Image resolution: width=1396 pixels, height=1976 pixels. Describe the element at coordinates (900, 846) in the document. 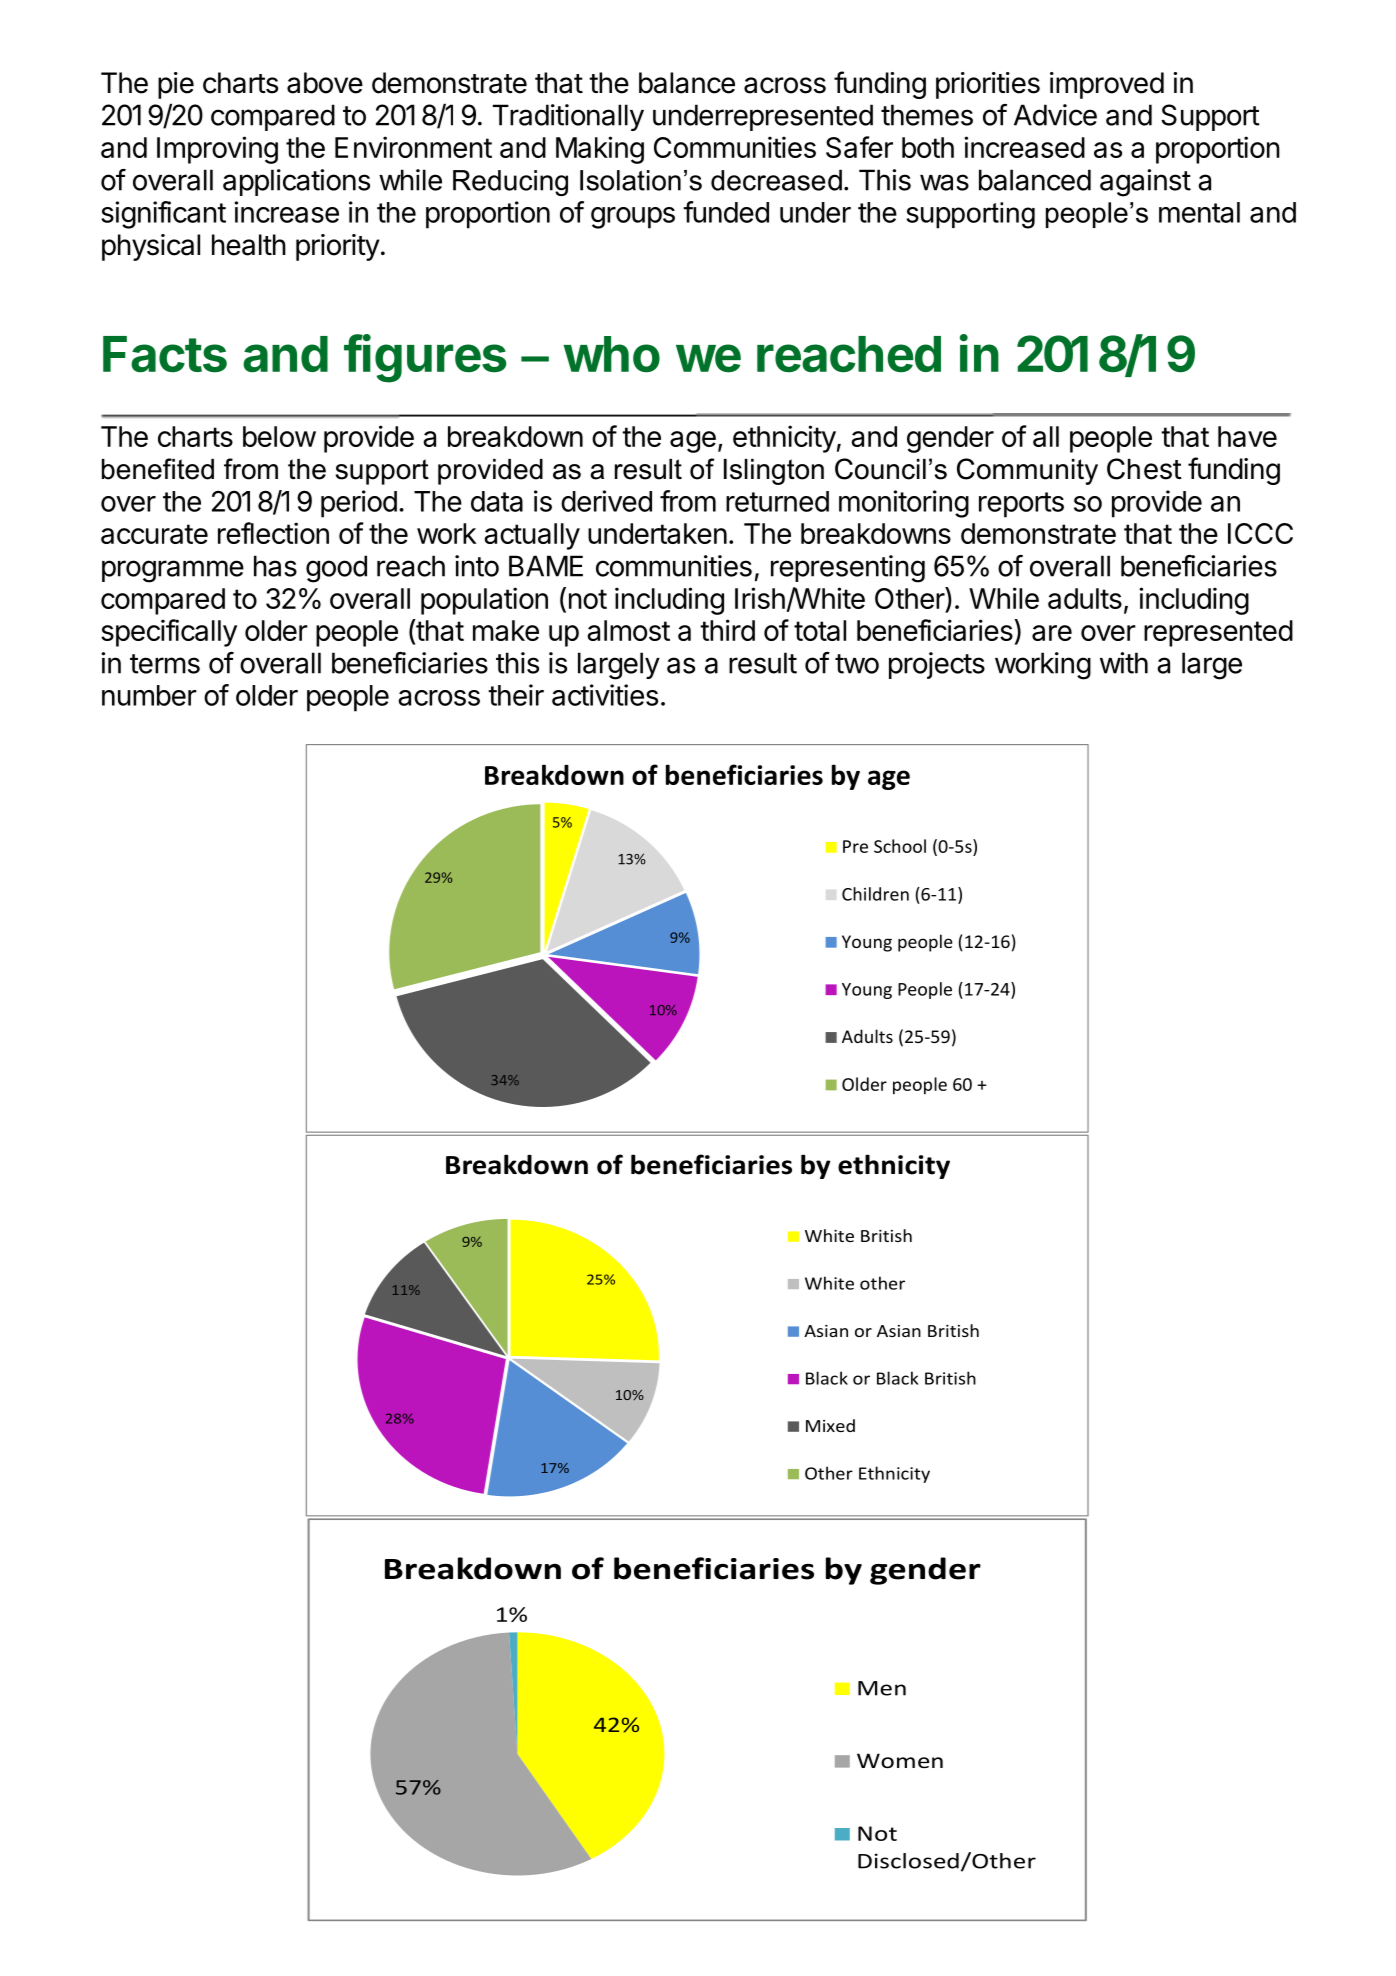

I see `School` at that location.
